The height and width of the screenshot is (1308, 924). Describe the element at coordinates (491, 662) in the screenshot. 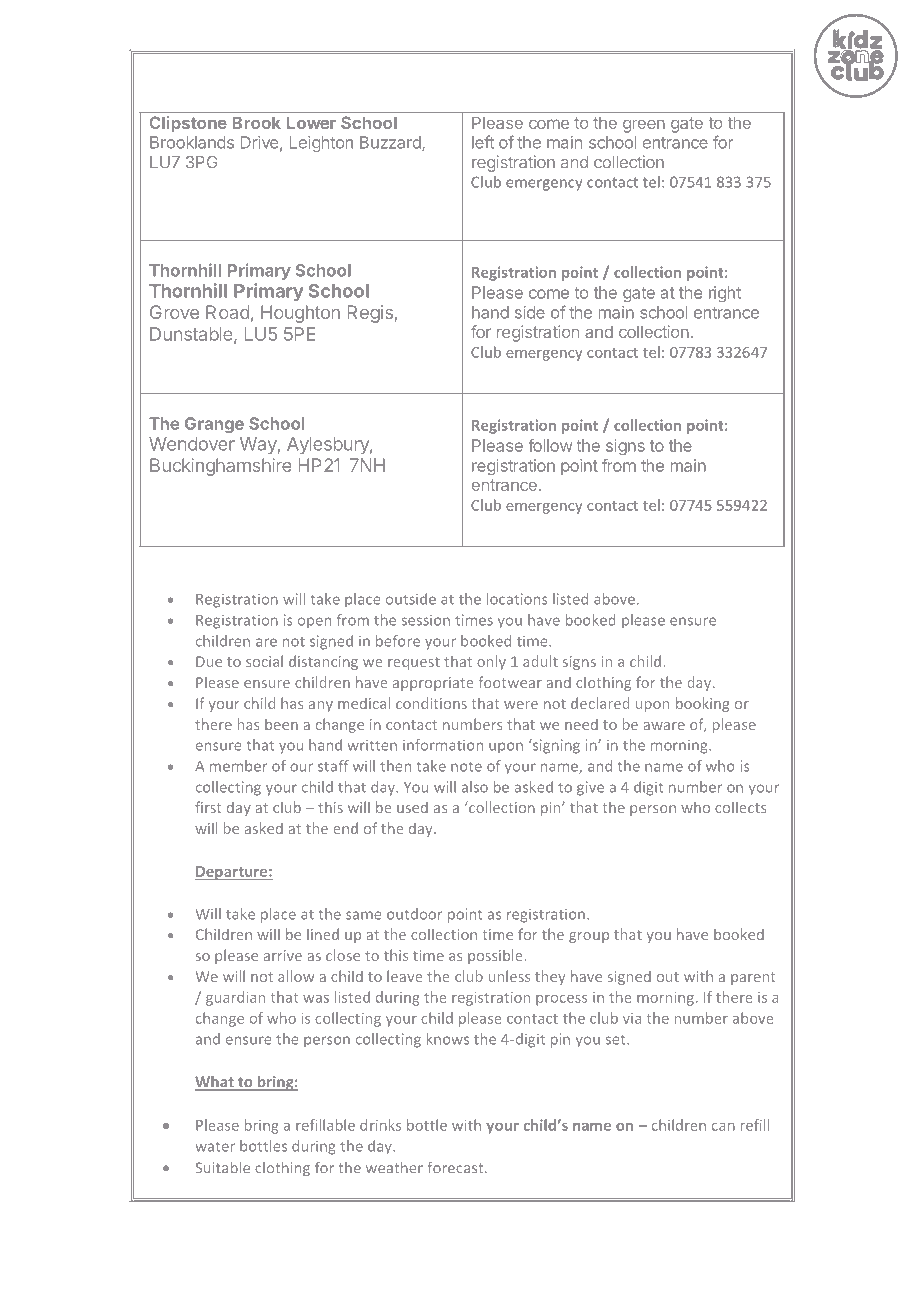

I see `only` at that location.
